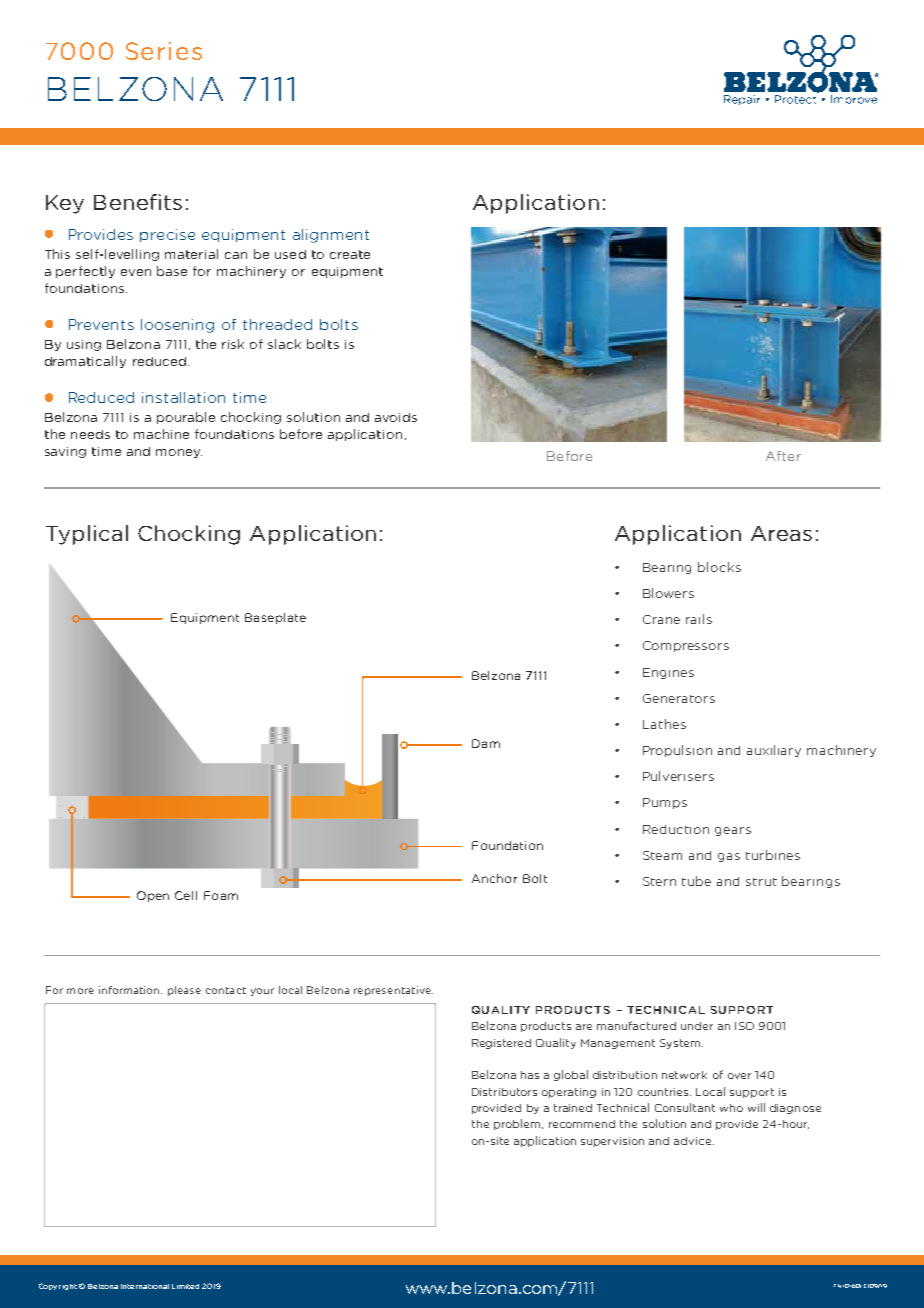  Describe the element at coordinates (396, 417) in the document. I see `avoids` at that location.
